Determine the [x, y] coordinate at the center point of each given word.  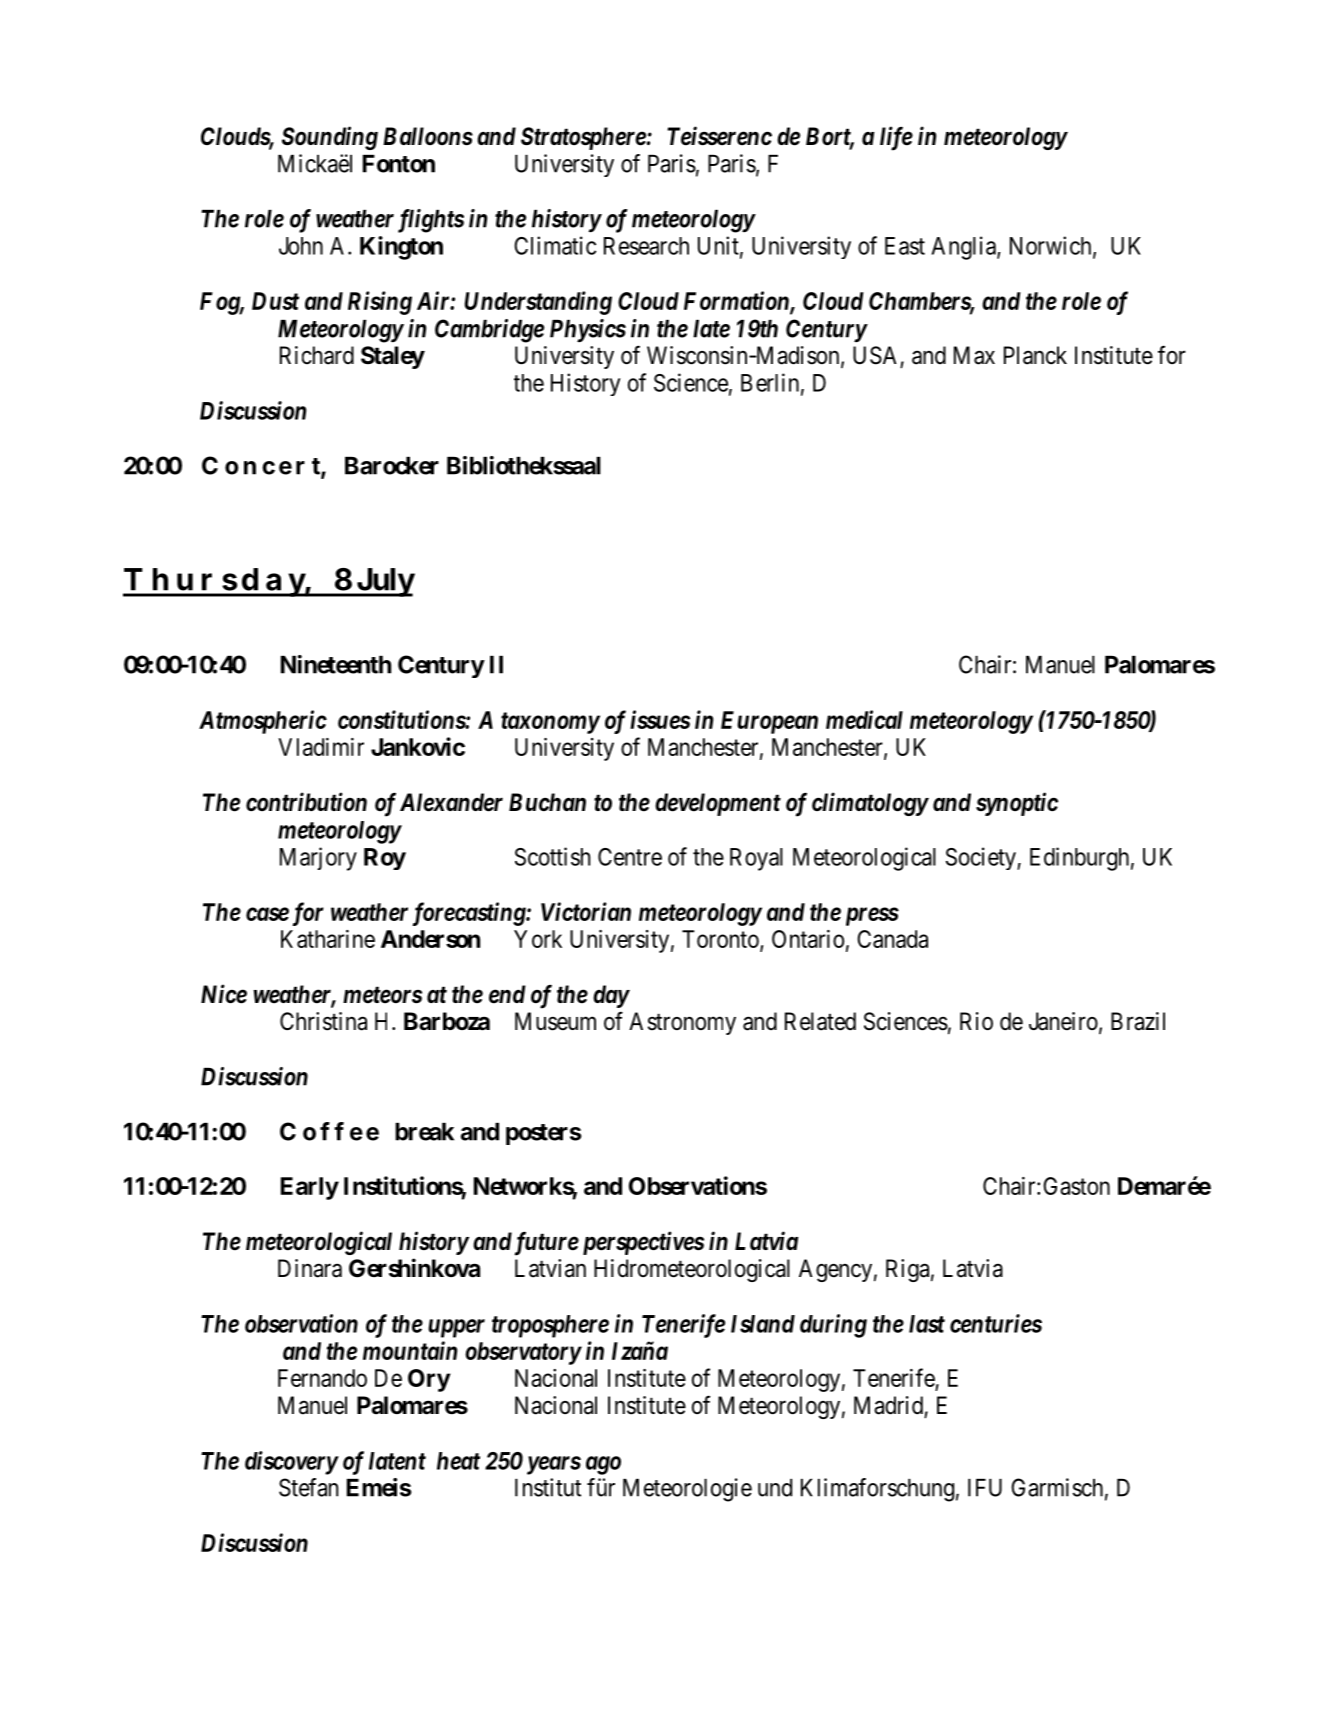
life [896, 138]
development [718, 804]
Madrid [888, 1405]
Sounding [330, 138]
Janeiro [1063, 1021]
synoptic [1017, 804]
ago [603, 1465]
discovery [291, 1463]
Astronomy [682, 1023]
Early [310, 1188]
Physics [588, 330]
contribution [306, 802]
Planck [1035, 355]
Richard [317, 355]
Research [646, 246]
